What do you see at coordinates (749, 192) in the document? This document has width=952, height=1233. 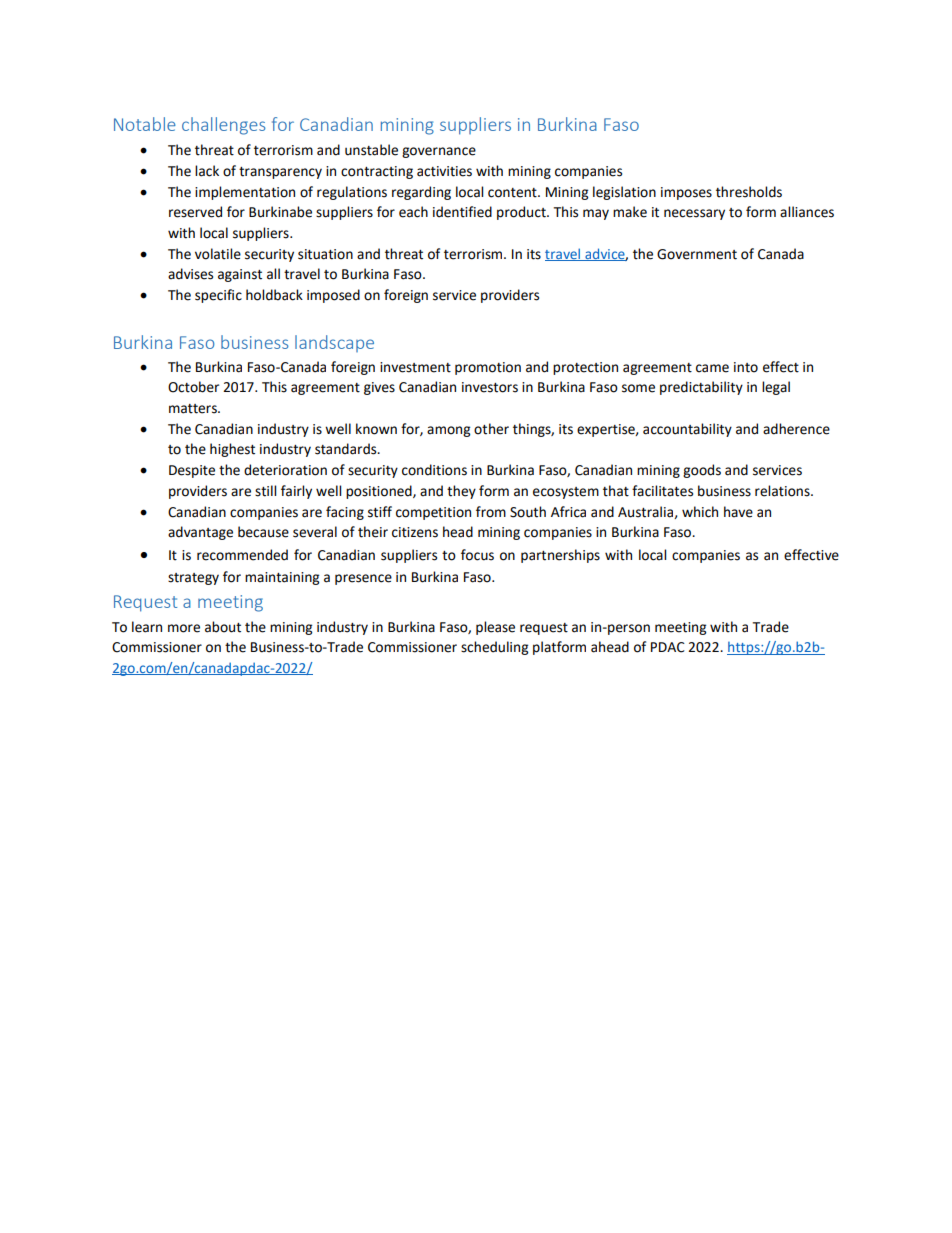 I see `thresholds` at bounding box center [749, 192].
